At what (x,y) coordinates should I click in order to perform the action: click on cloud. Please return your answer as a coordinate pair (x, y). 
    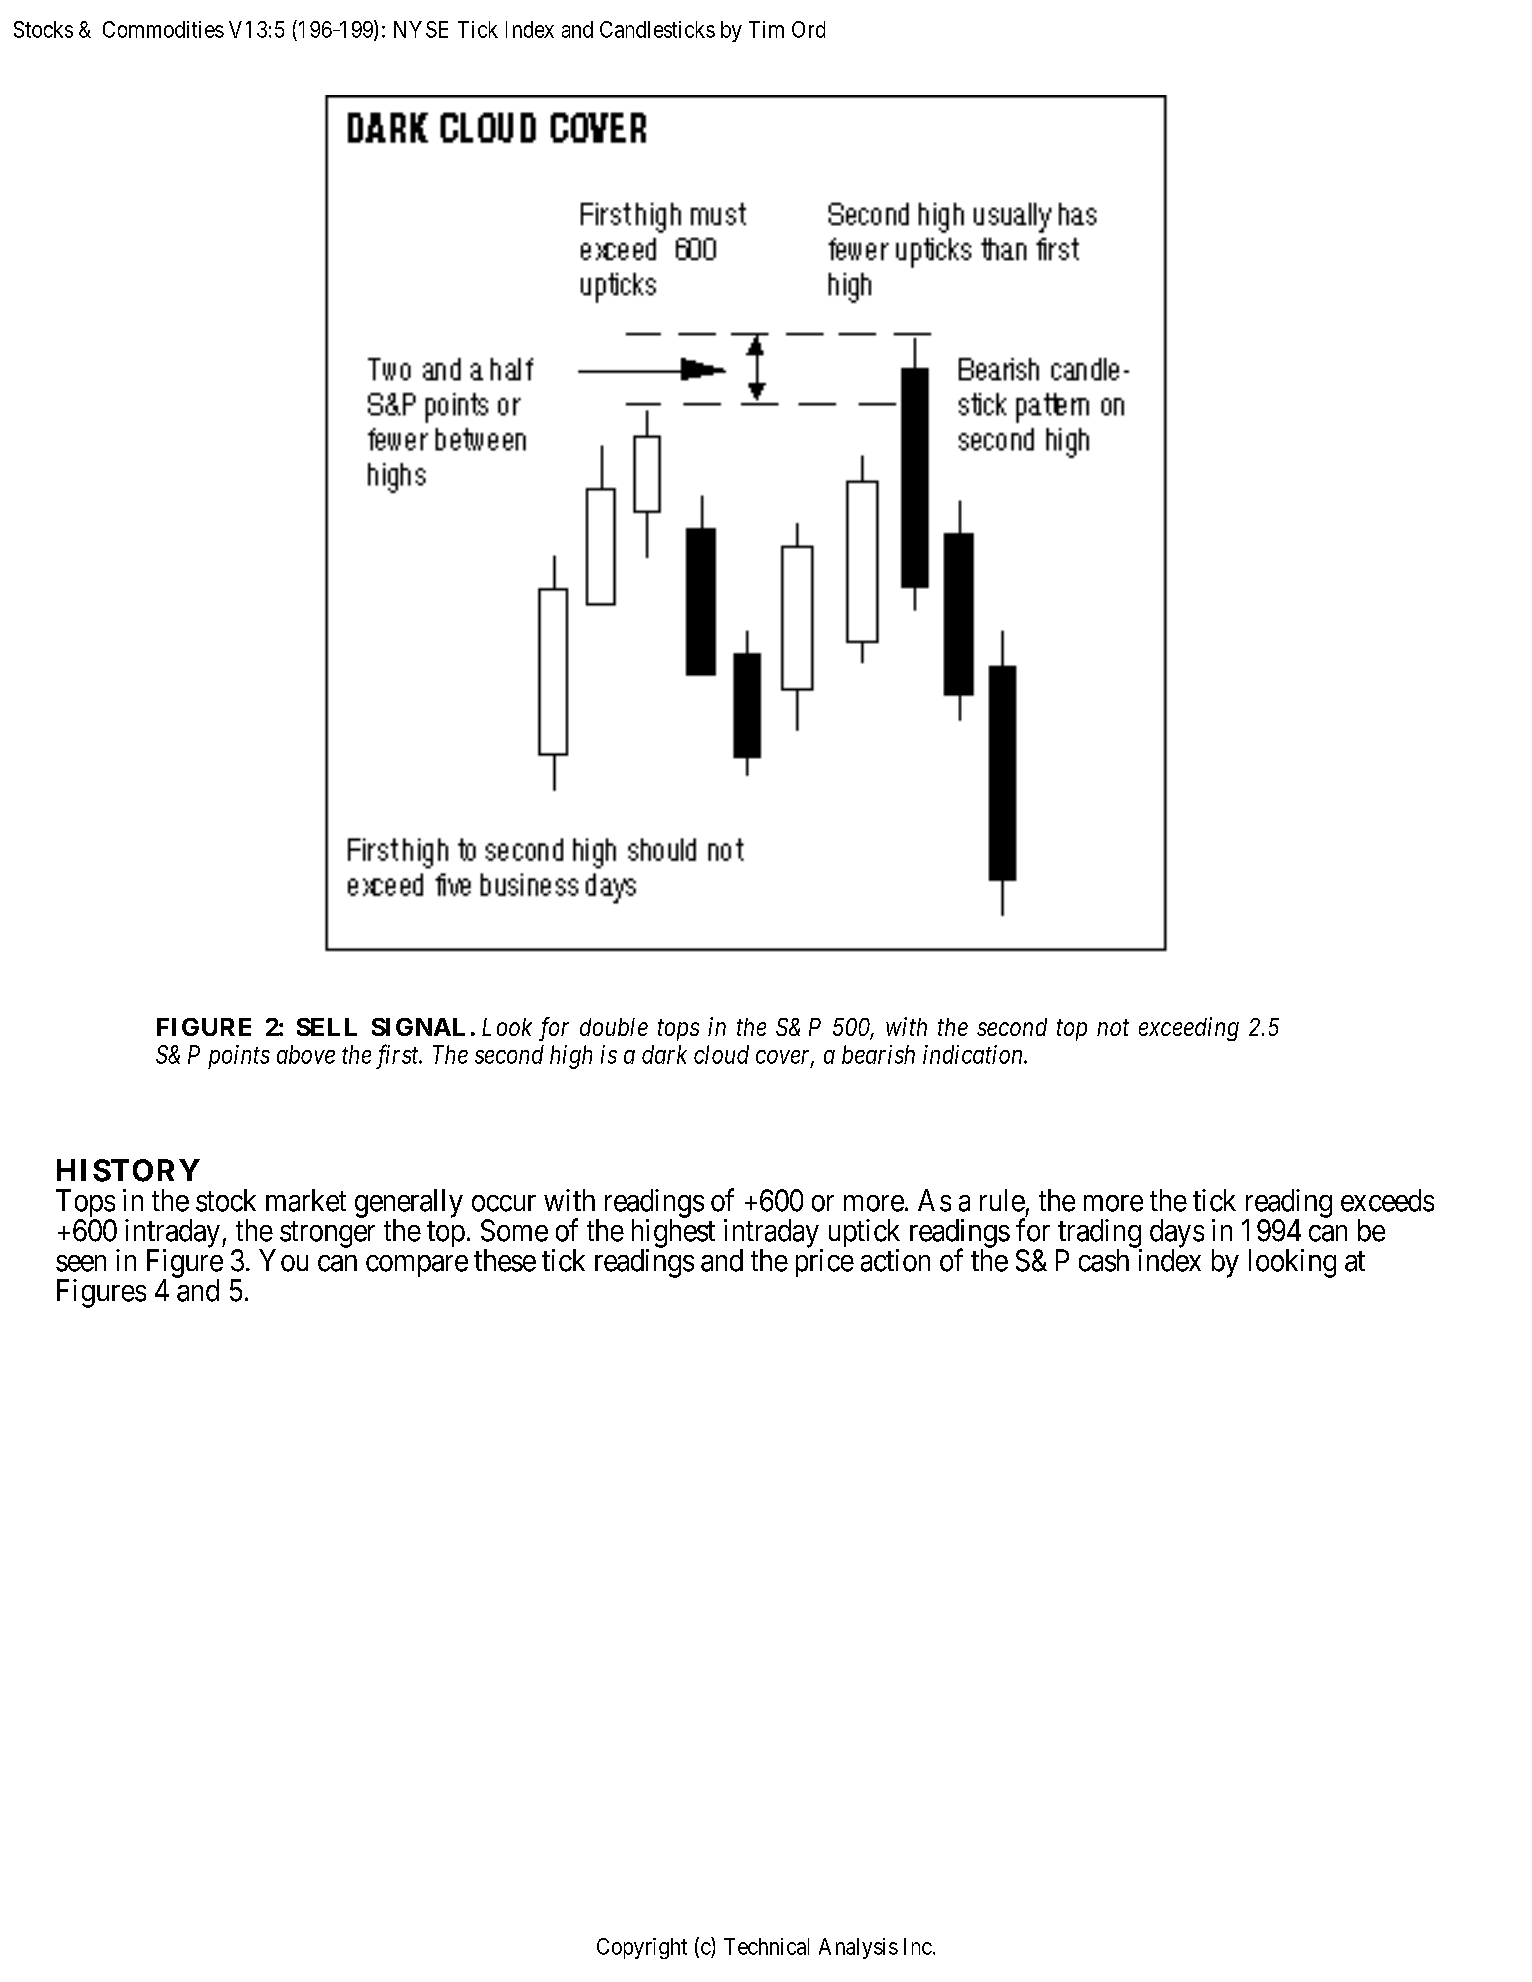
    Looking at the image, I should click on (721, 1054).
